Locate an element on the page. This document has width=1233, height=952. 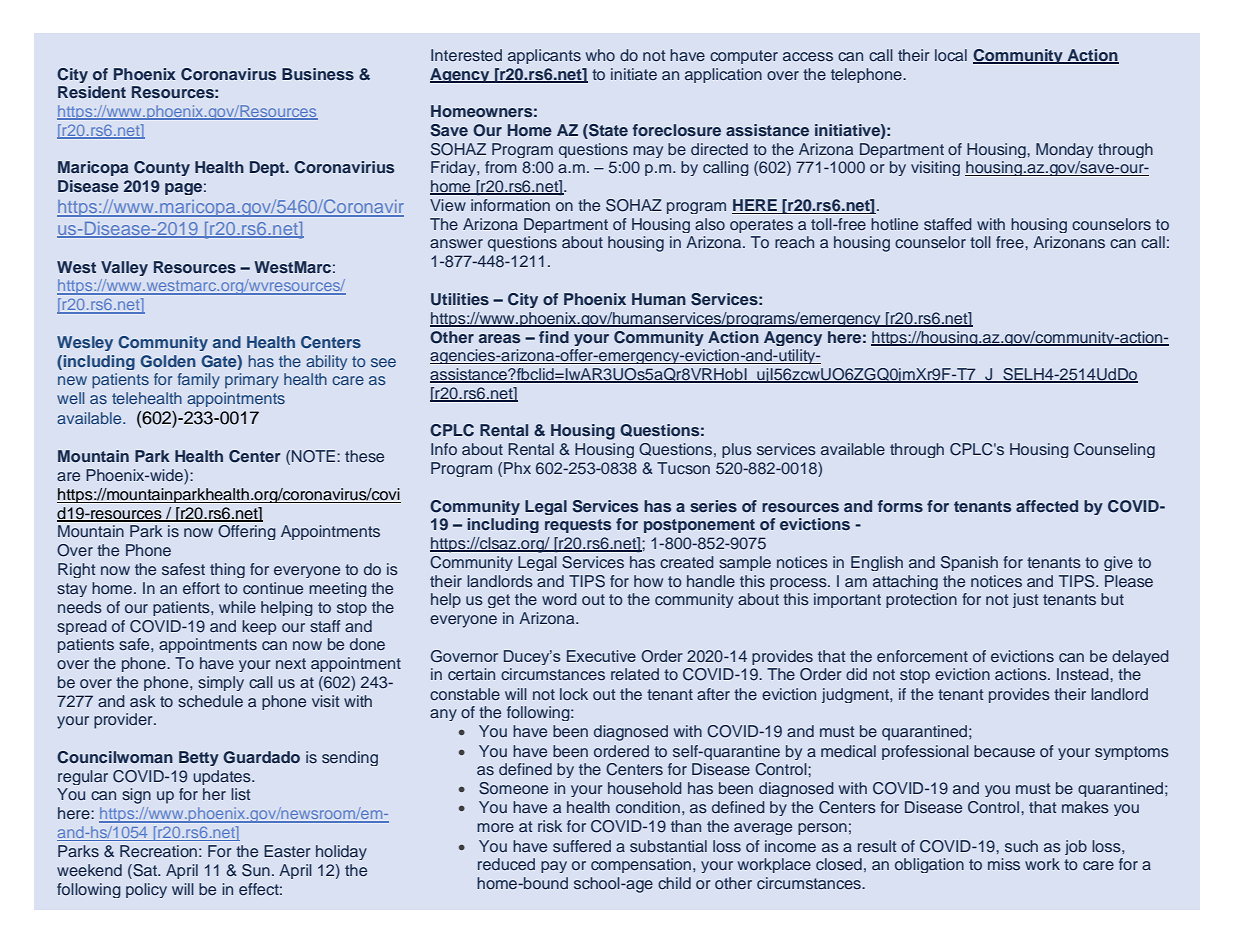
Resident is located at coordinates (92, 92).
